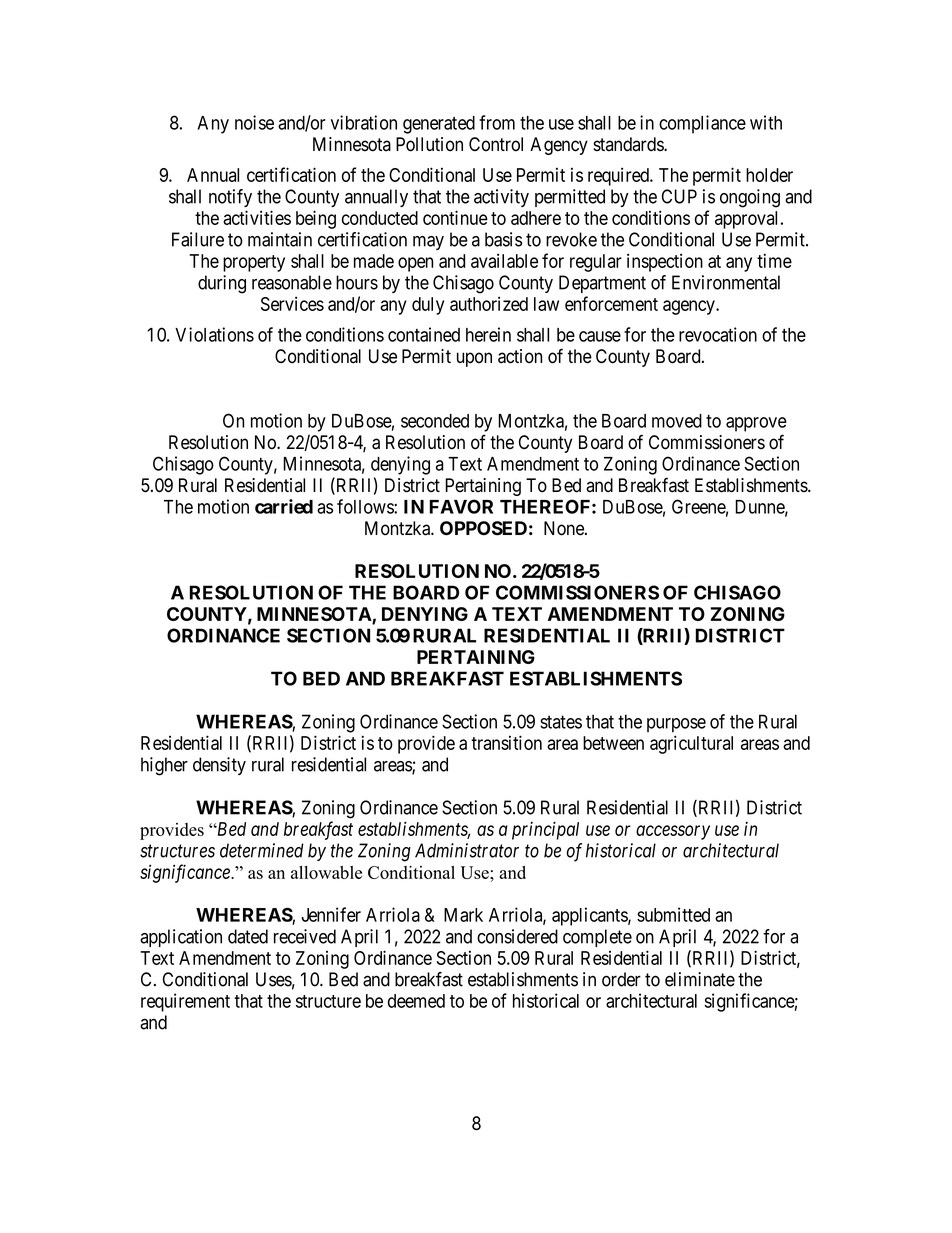 This image has height=1233, width=952. I want to click on seconded, so click(435, 421).
